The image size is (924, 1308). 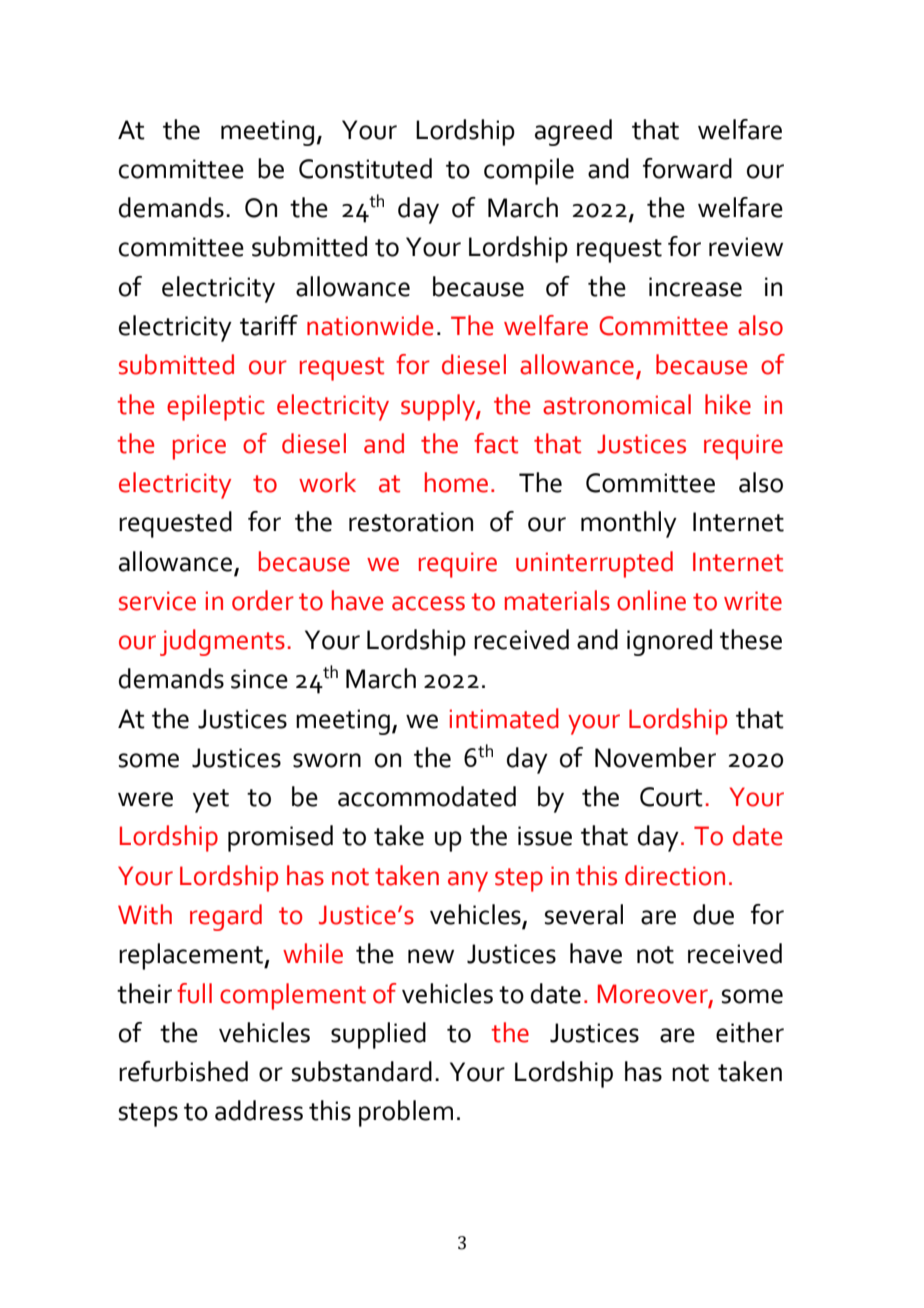 What do you see at coordinates (675, 875) in the screenshot?
I see `direction` at bounding box center [675, 875].
